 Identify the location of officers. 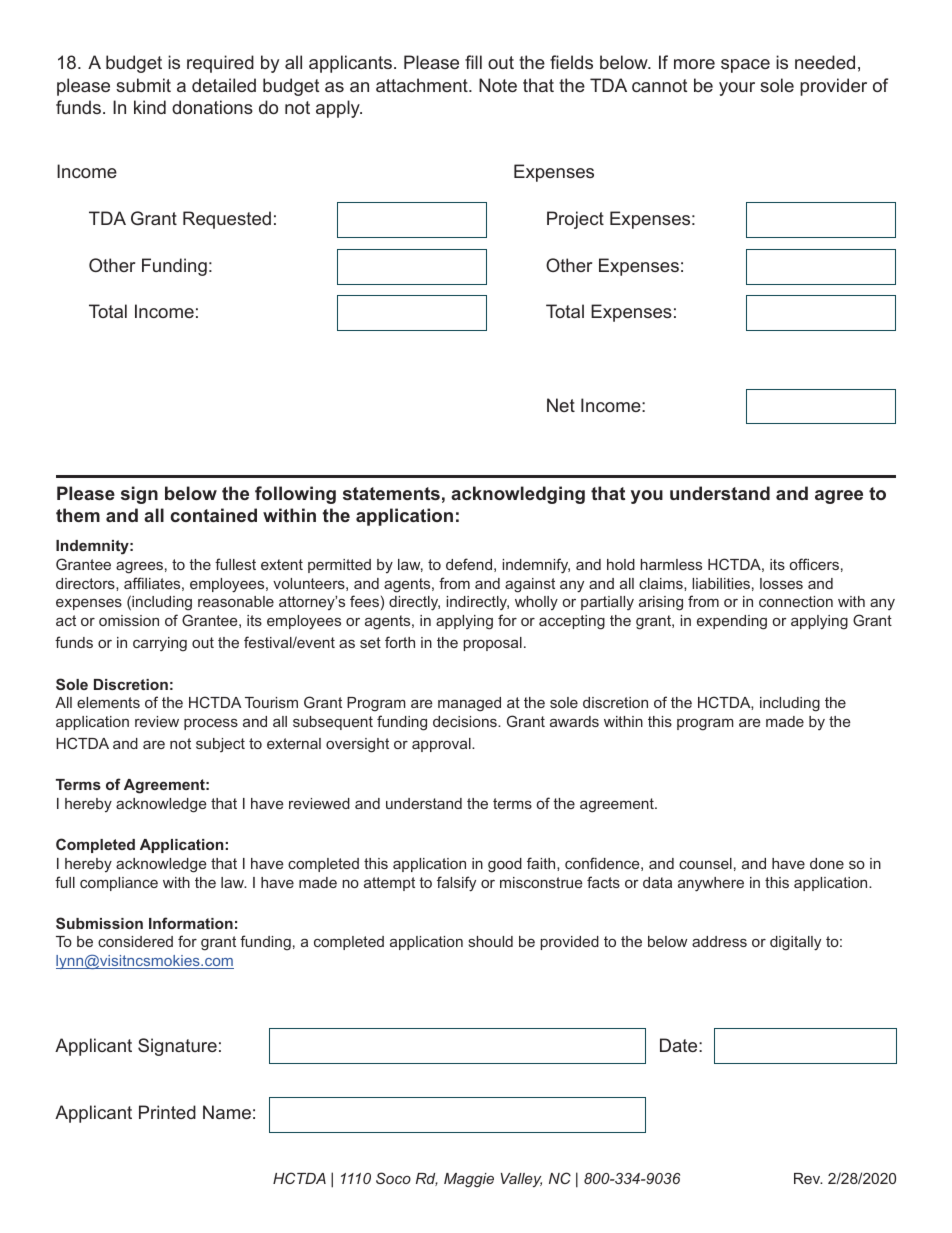
(814, 564).
